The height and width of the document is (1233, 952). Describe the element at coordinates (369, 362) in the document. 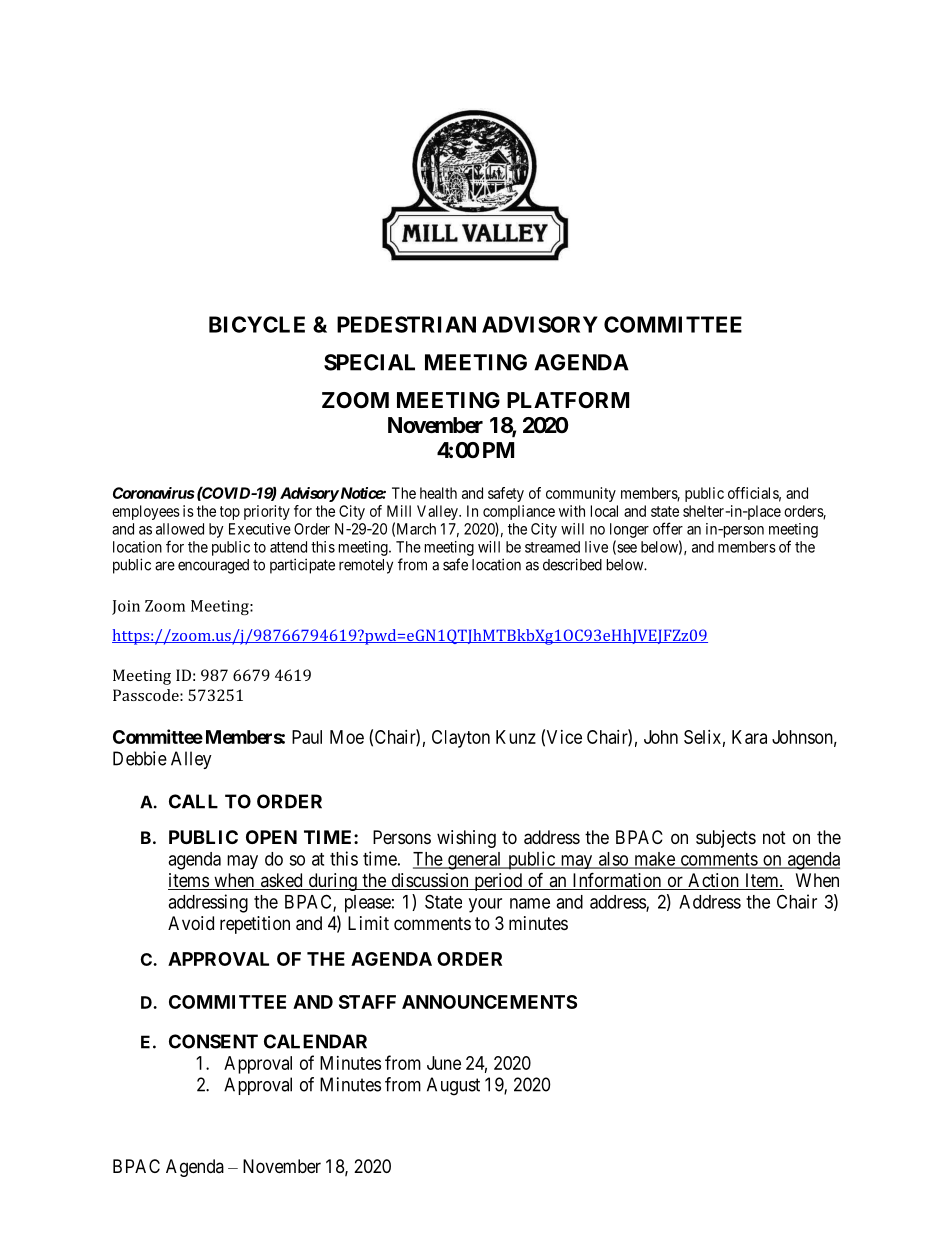

I see `SPECIAL` at that location.
